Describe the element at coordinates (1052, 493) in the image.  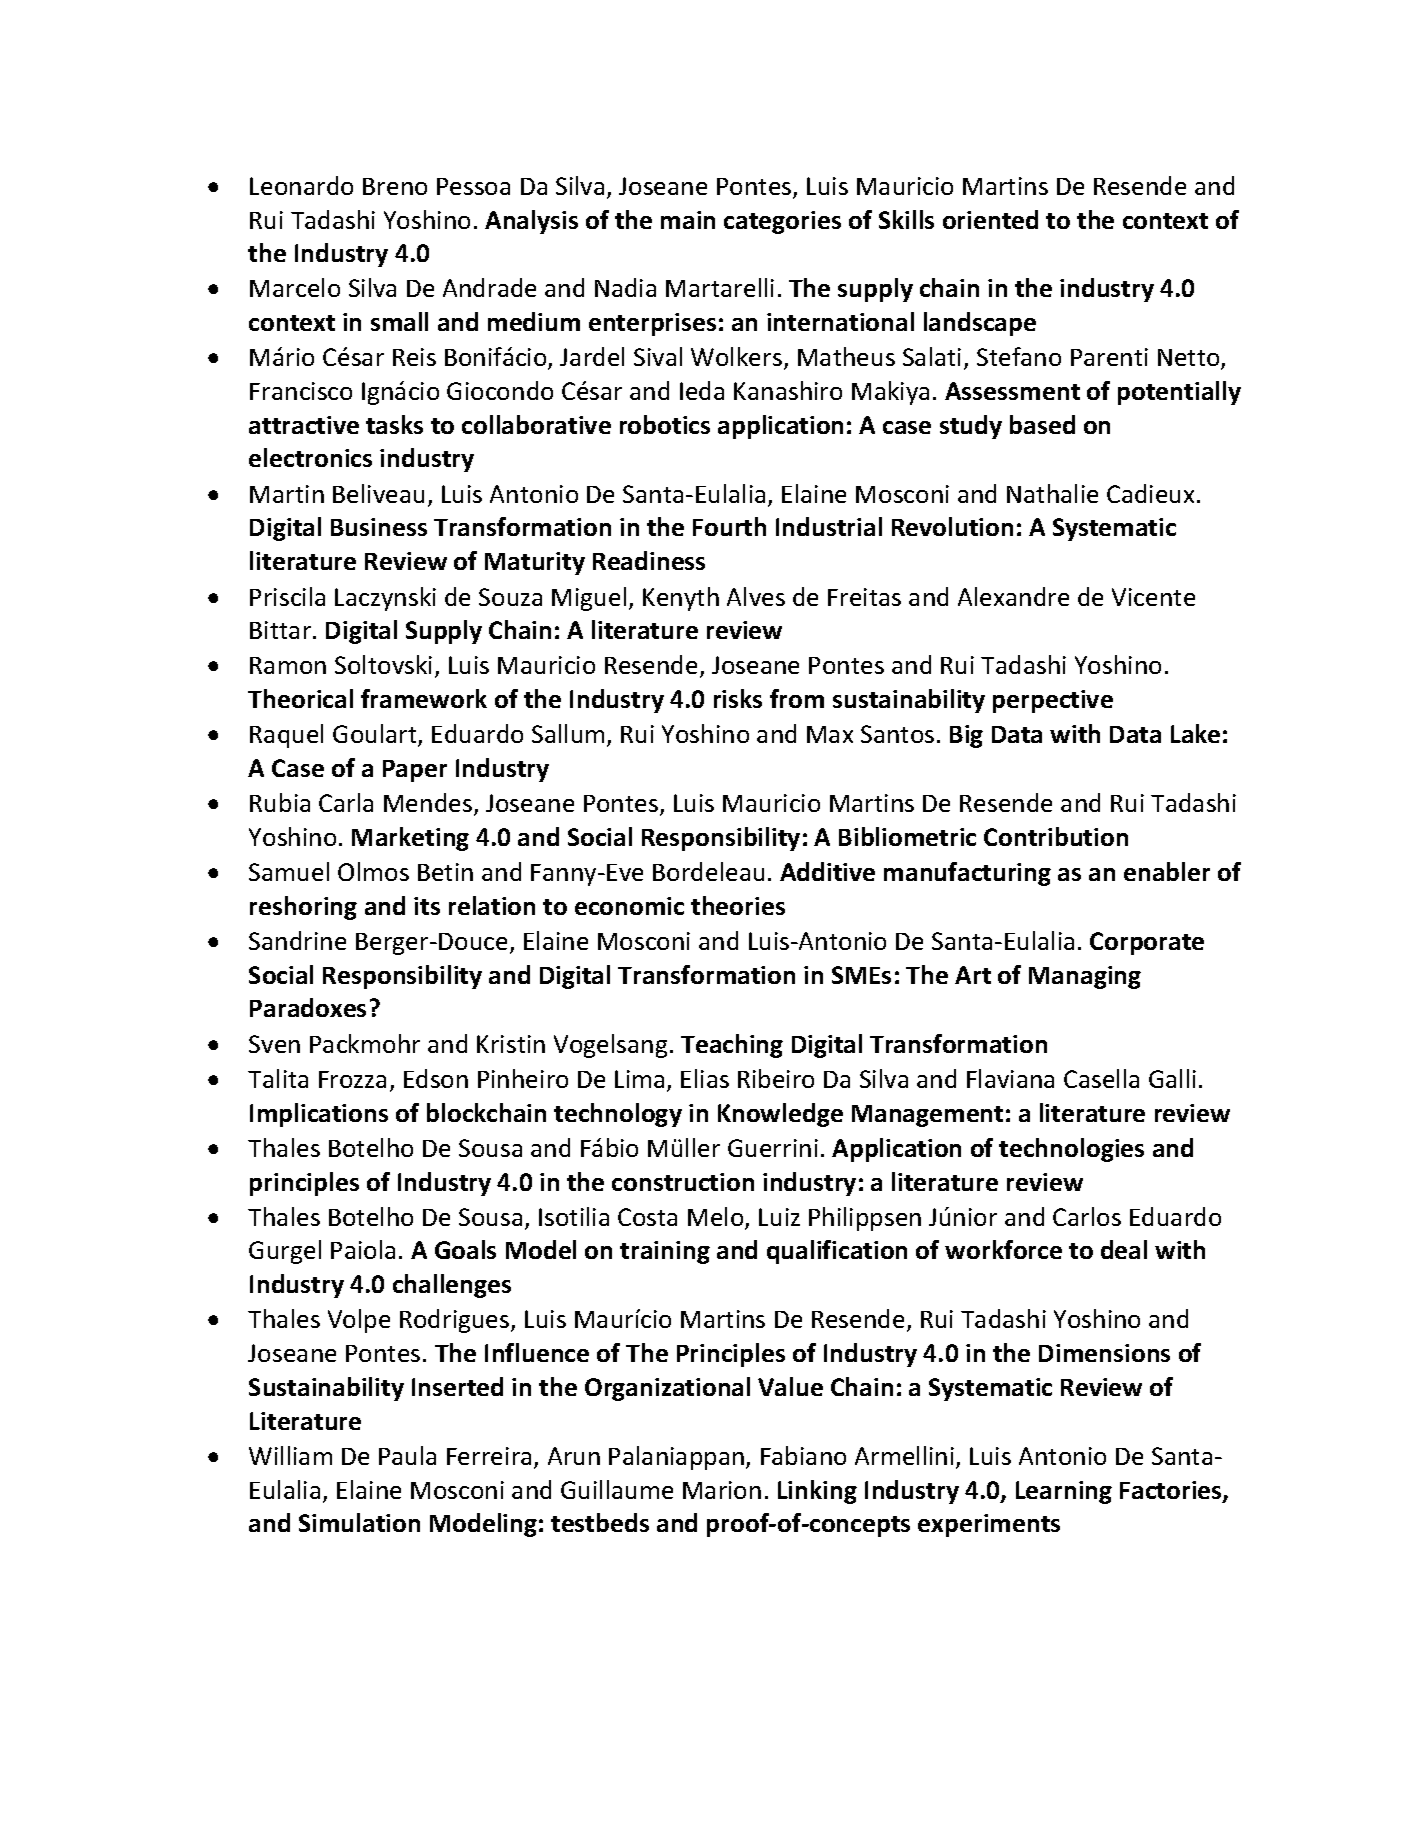
I see `Nathalie` at that location.
